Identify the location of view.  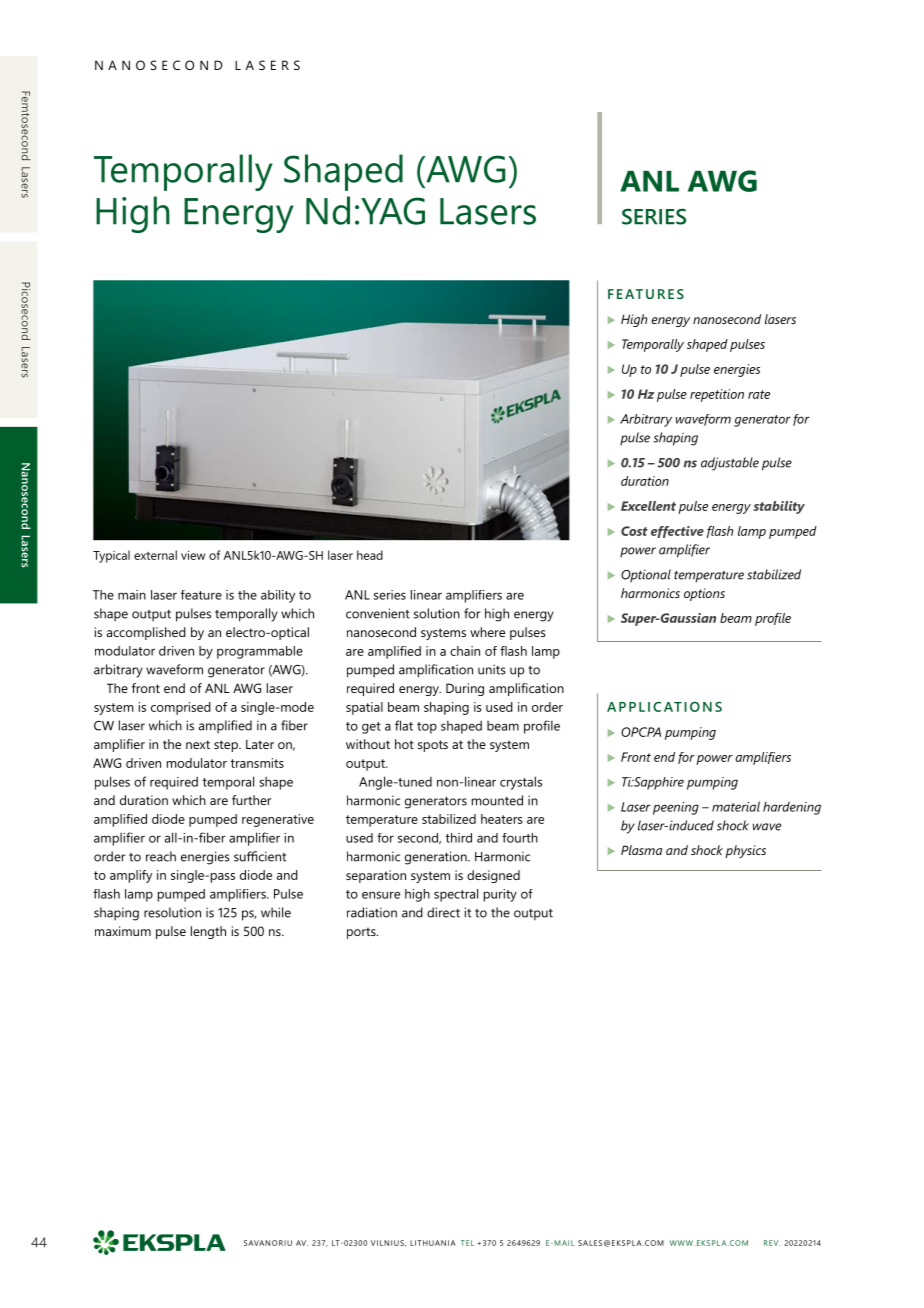
(193, 555).
